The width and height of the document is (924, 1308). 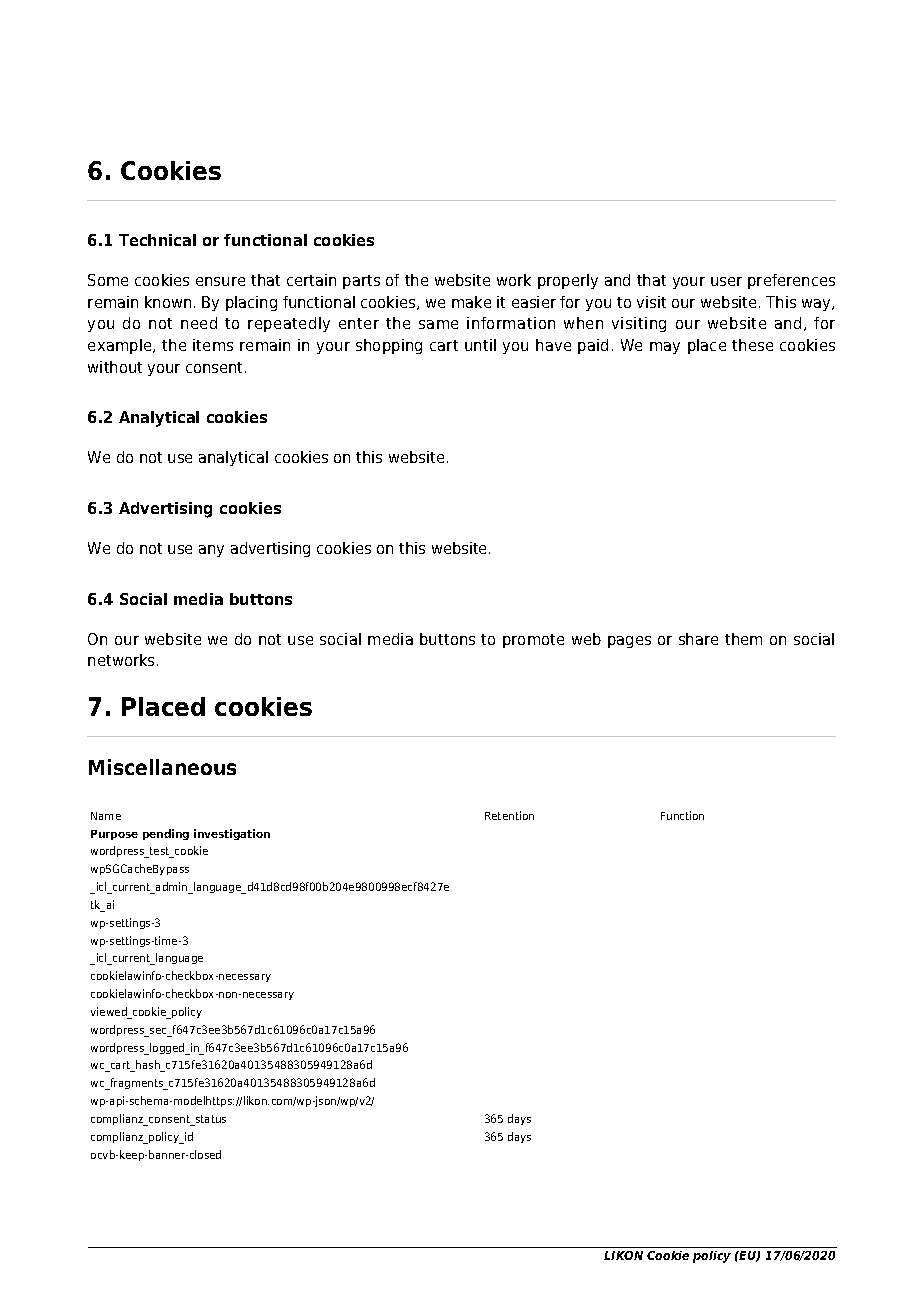 I want to click on without, so click(x=115, y=367).
